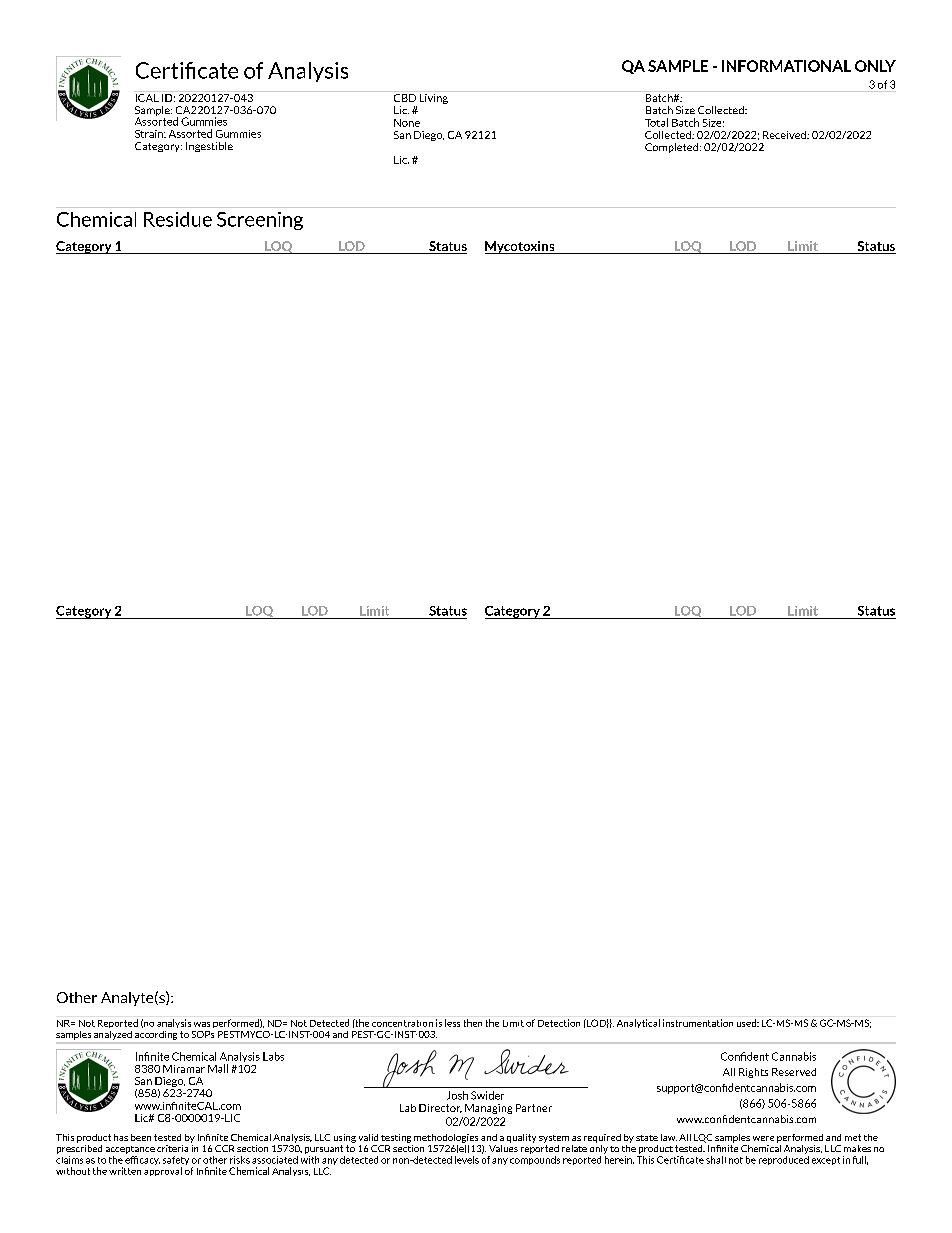 This image has width=952, height=1233. What do you see at coordinates (260, 221) in the image?
I see `Screening` at bounding box center [260, 221].
